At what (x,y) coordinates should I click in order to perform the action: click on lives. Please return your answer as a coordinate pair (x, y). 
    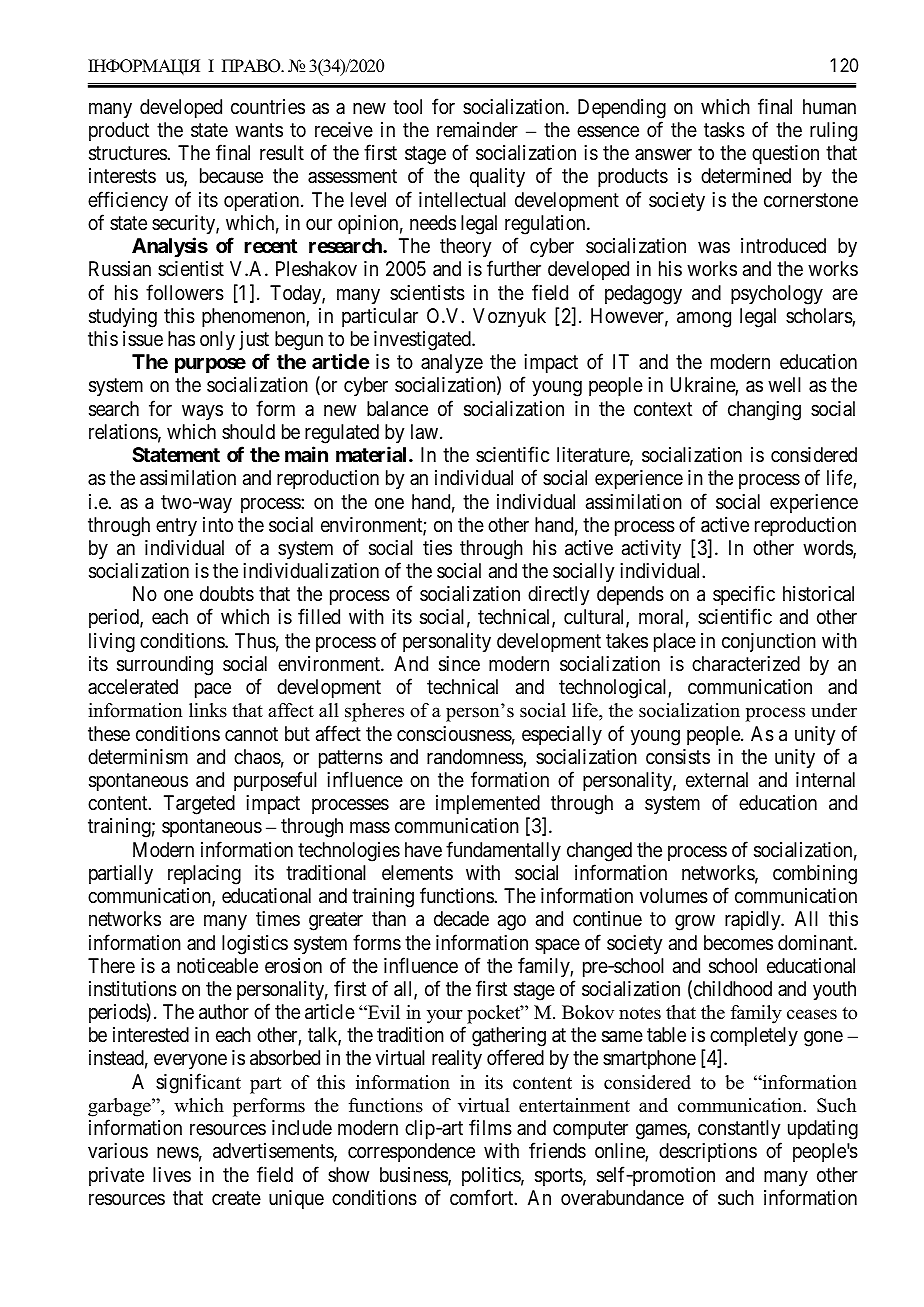
    Looking at the image, I should click on (172, 1174).
